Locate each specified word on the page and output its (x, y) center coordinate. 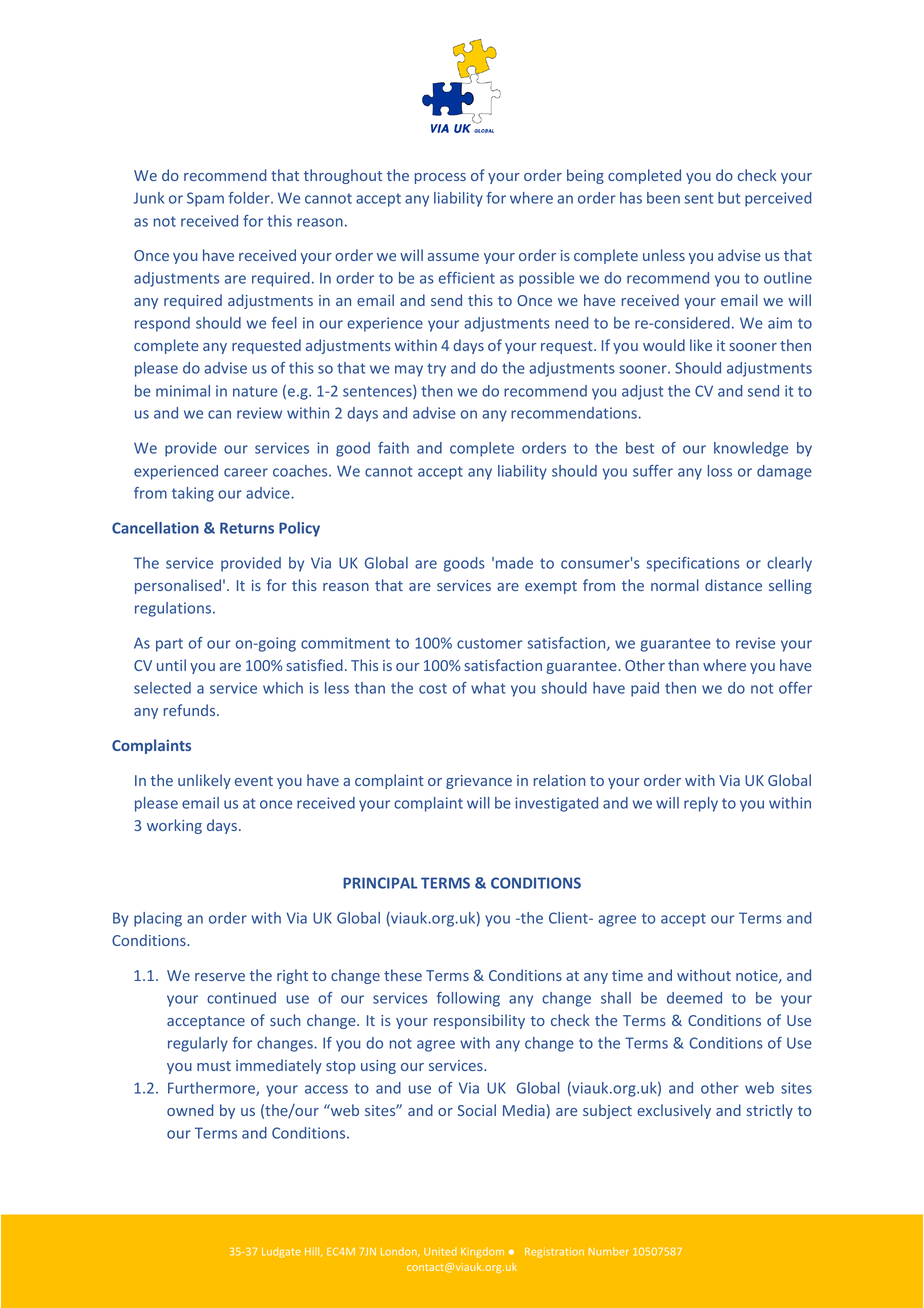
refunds (191, 710)
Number (609, 1251)
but (729, 198)
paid (645, 689)
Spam (205, 199)
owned (190, 1110)
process (440, 178)
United (440, 1251)
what (488, 688)
